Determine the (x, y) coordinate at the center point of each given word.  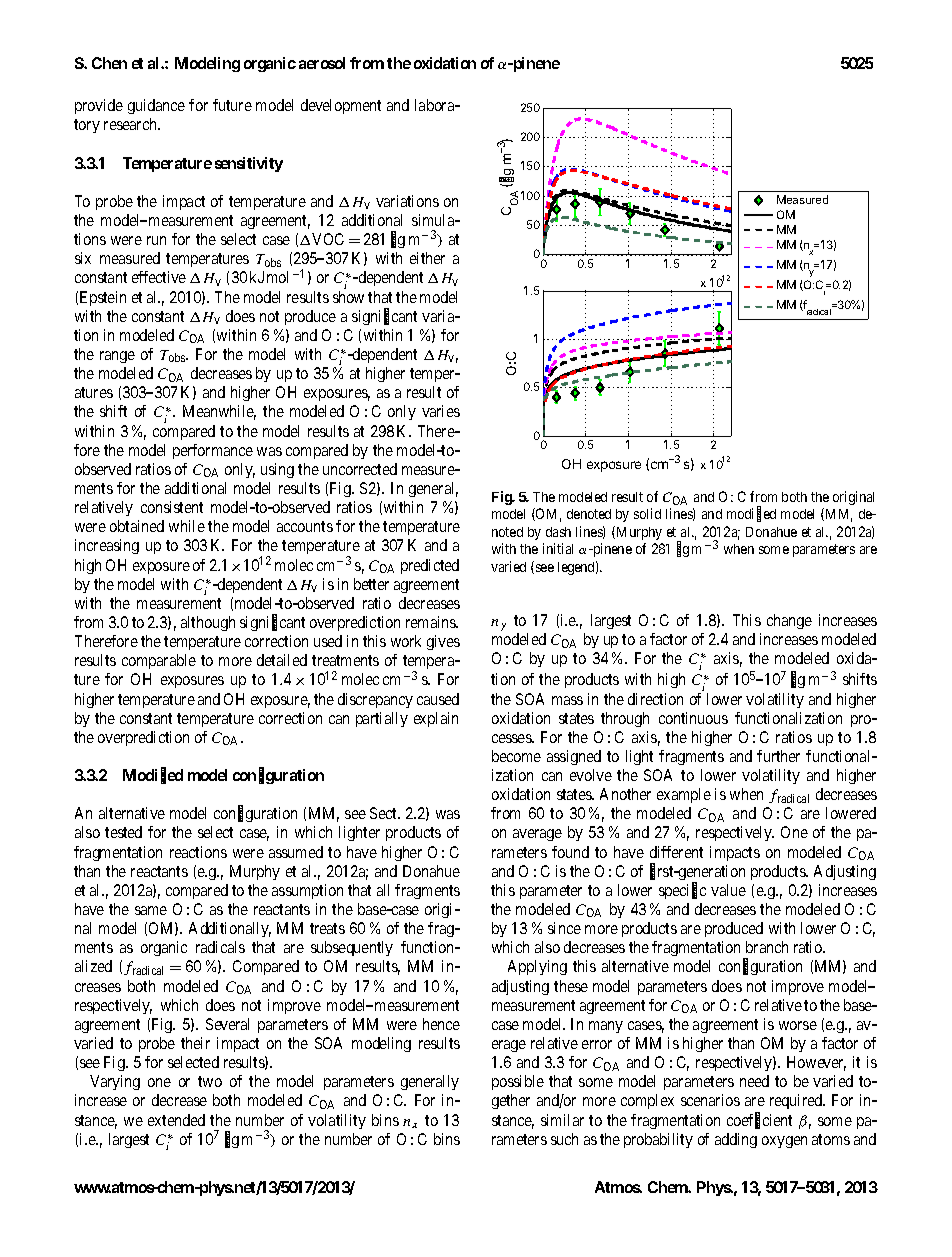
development (341, 106)
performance (213, 451)
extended (176, 1120)
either (427, 258)
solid (647, 513)
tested (123, 832)
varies (441, 411)
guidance (156, 106)
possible (518, 1082)
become (516, 756)
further (778, 756)
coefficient (759, 1121)
